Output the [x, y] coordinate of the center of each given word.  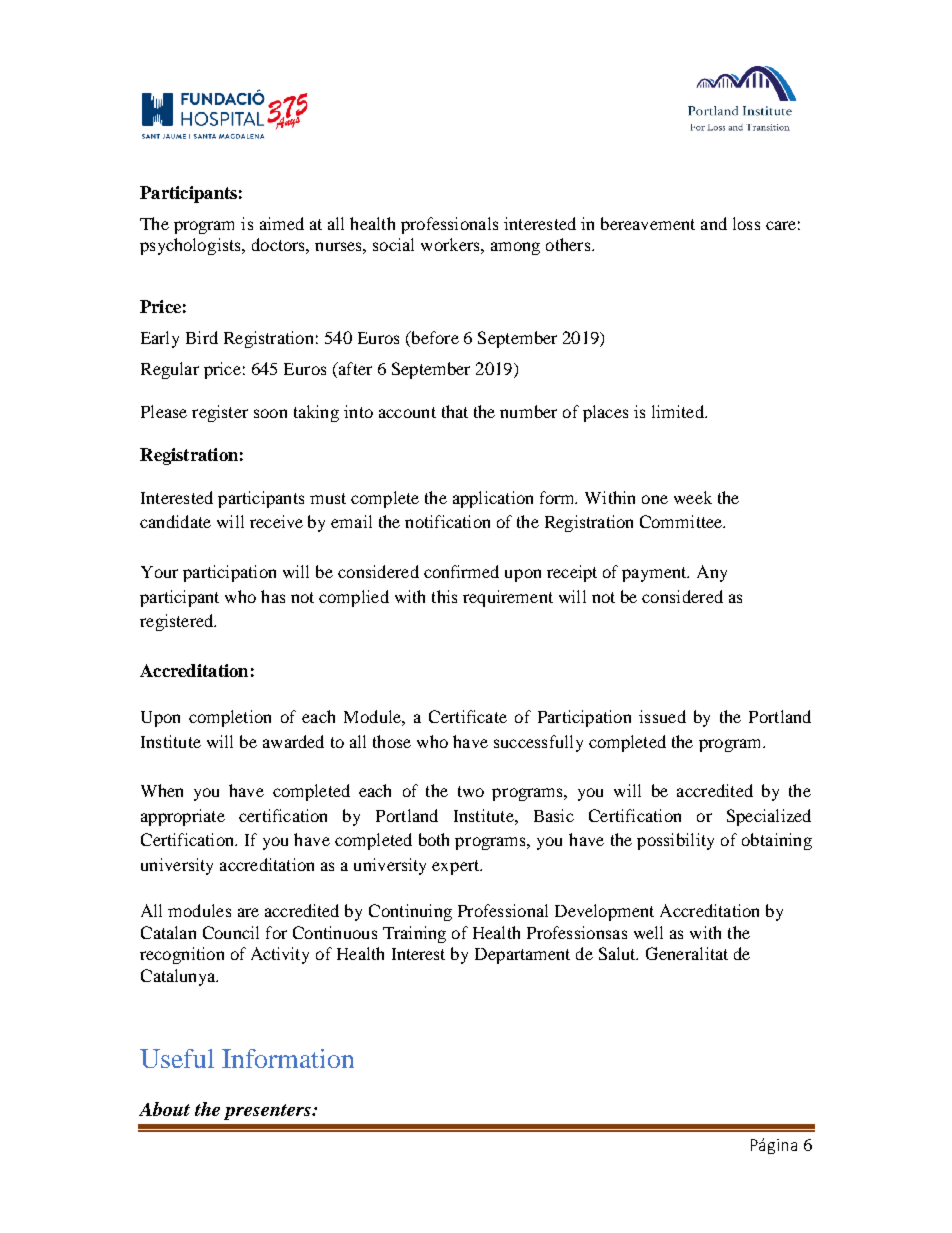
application [493, 499]
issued [662, 716]
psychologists [191, 246]
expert [457, 867]
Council [231, 932]
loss [746, 223]
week [693, 497]
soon [270, 413]
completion [230, 718]
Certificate [468, 716]
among [515, 248]
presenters [268, 1112]
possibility [675, 841]
